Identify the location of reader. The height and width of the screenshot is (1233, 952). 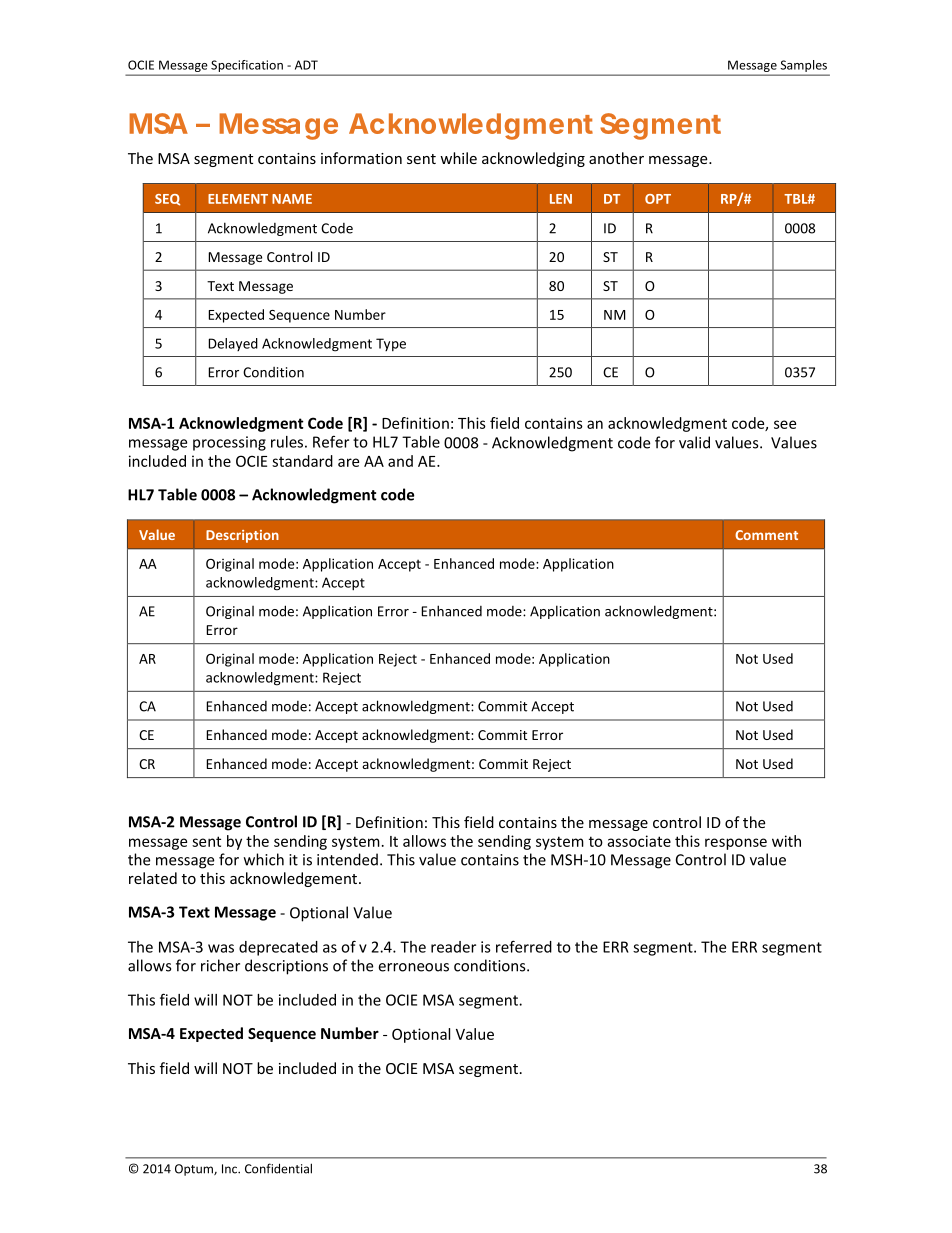
(453, 947).
